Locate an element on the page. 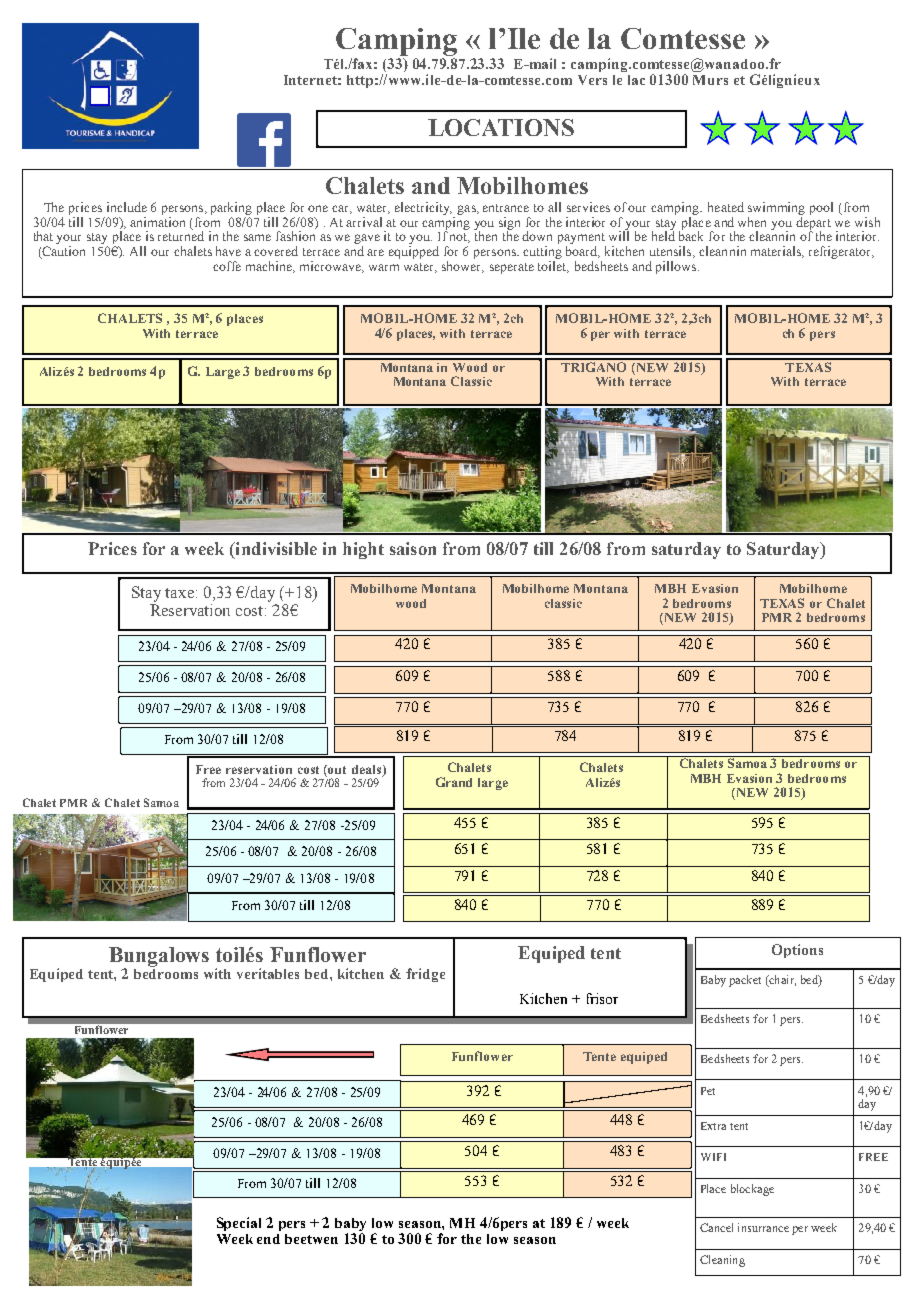 This image has width=924, height=1308. swimming is located at coordinates (776, 208).
